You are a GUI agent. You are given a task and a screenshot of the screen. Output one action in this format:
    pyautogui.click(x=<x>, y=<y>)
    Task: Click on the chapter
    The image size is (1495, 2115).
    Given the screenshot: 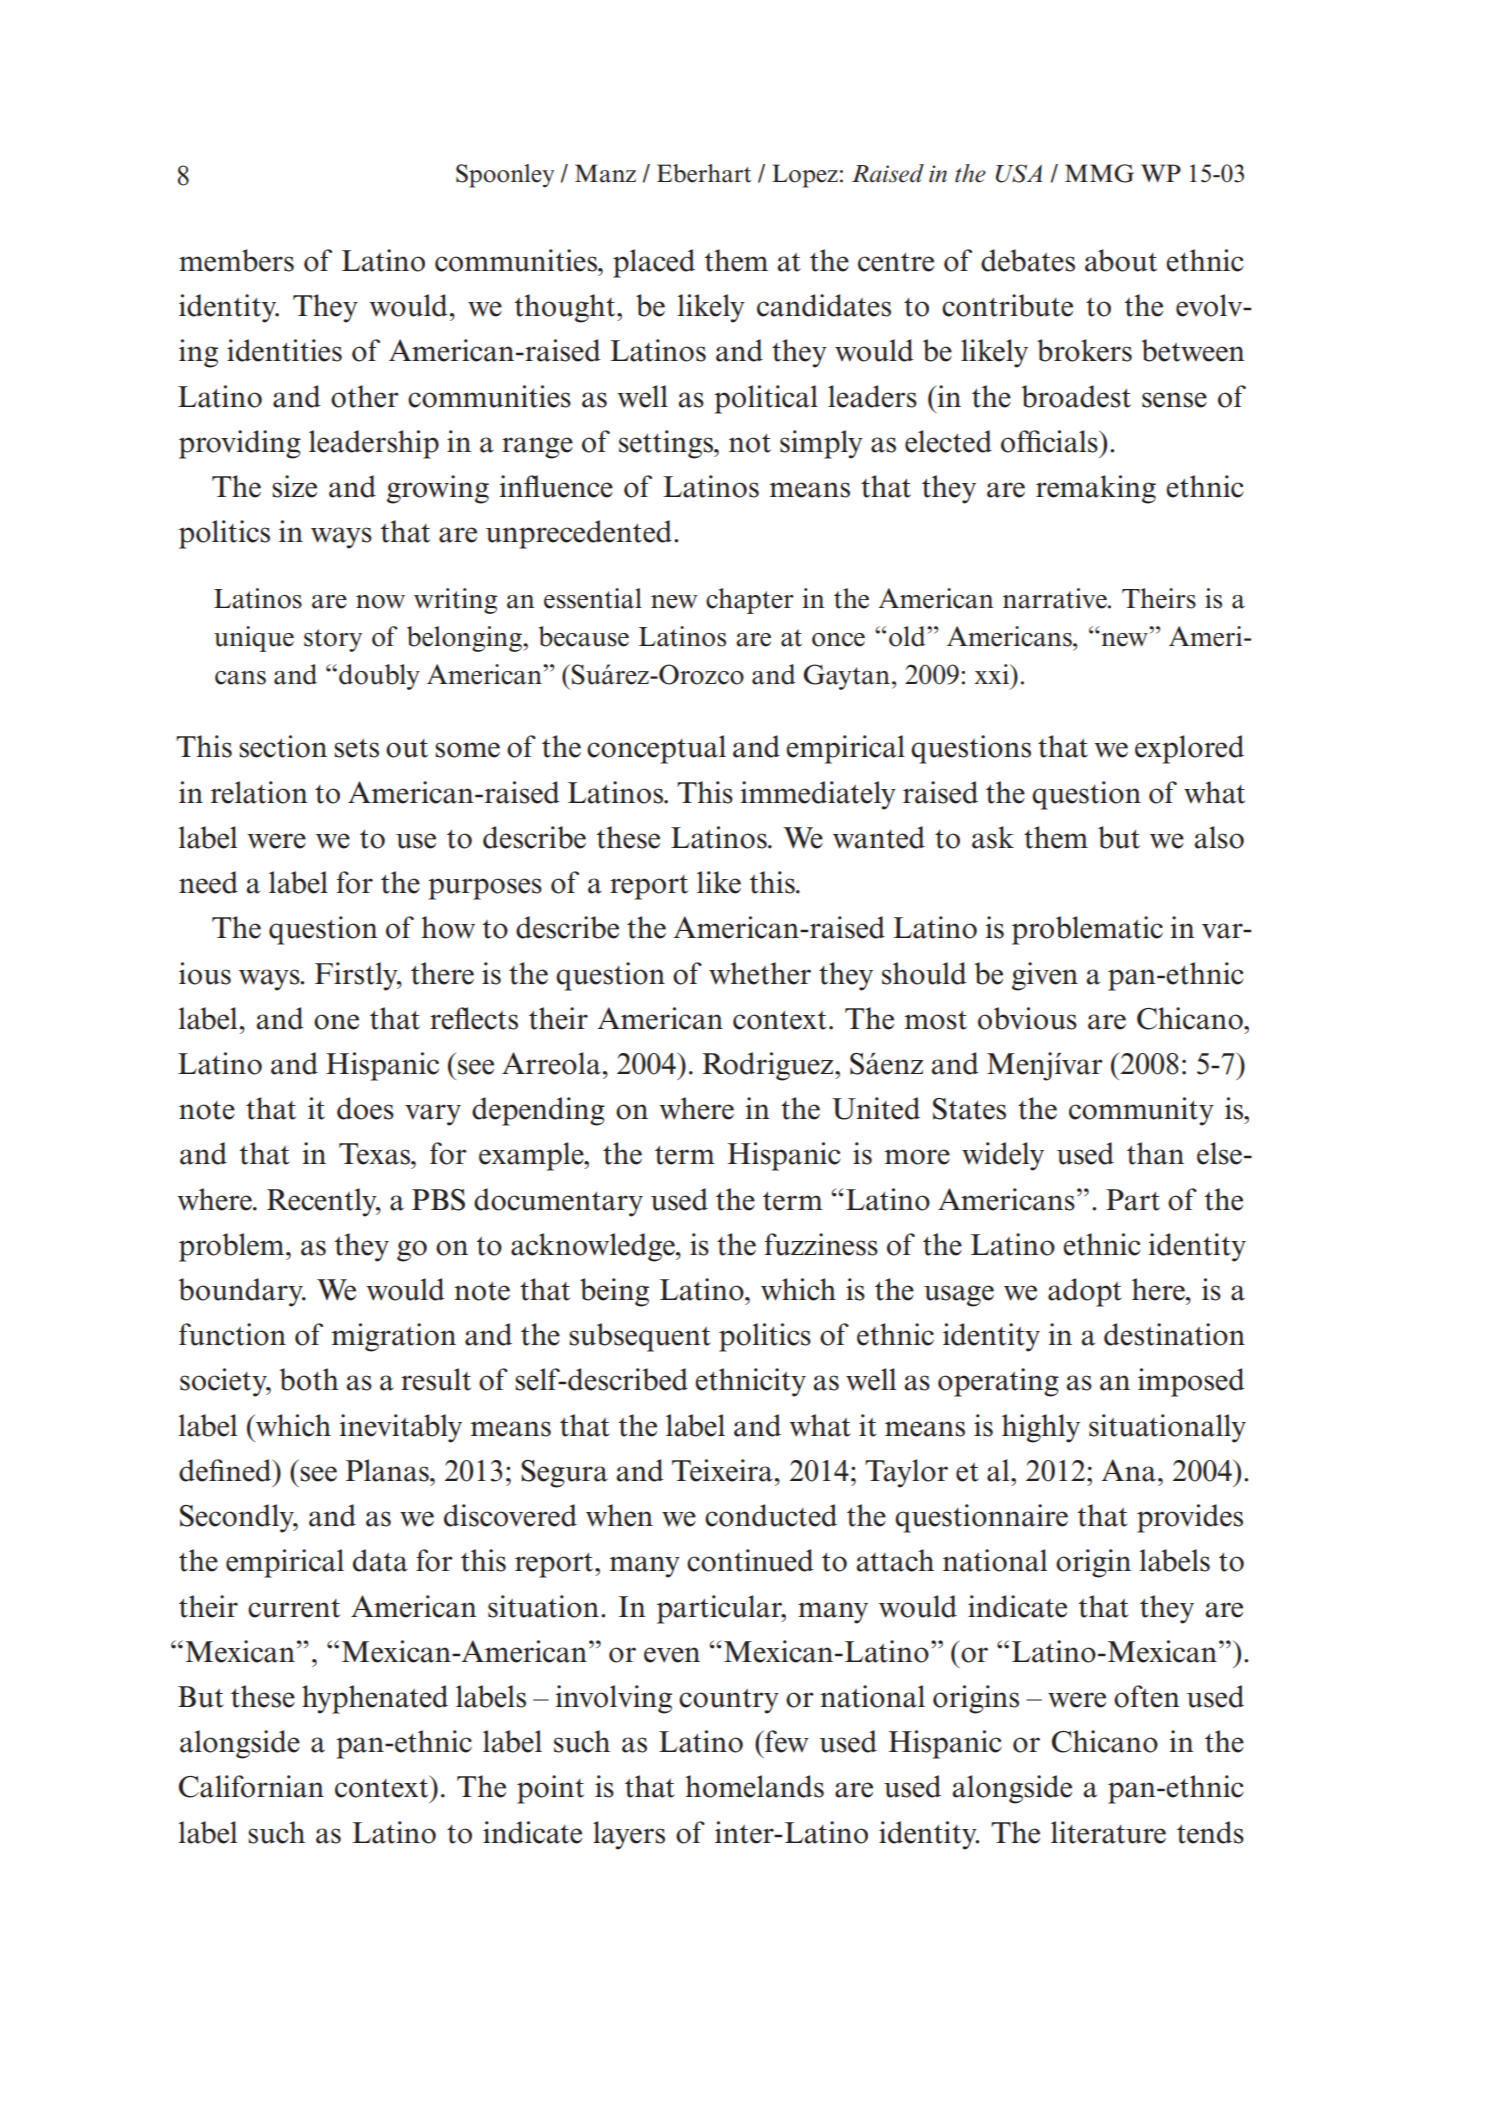 What is the action you would take?
    pyautogui.click(x=750, y=601)
